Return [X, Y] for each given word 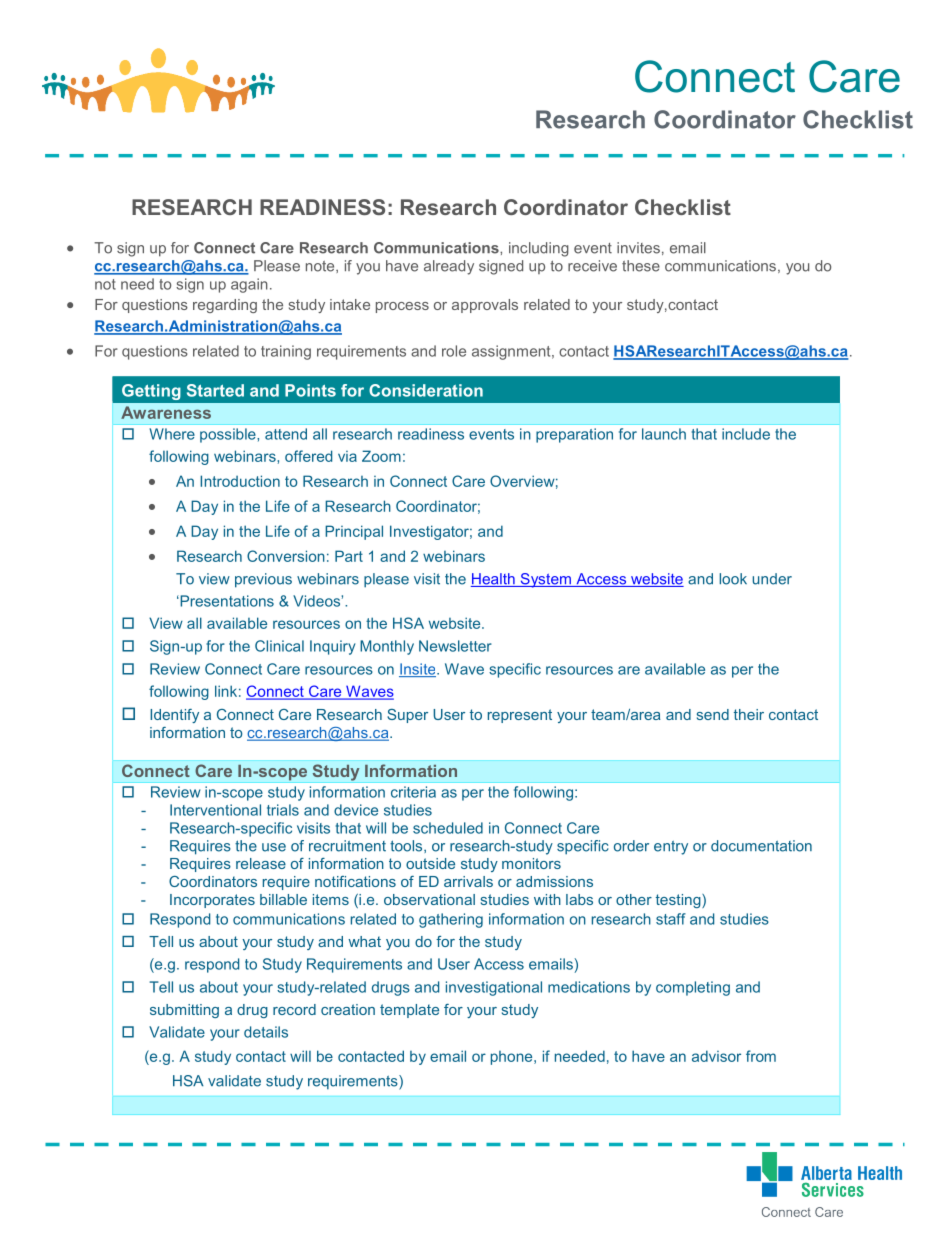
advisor [716, 1056]
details [266, 1032]
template [409, 1011]
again [249, 285]
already [449, 267]
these [641, 266]
